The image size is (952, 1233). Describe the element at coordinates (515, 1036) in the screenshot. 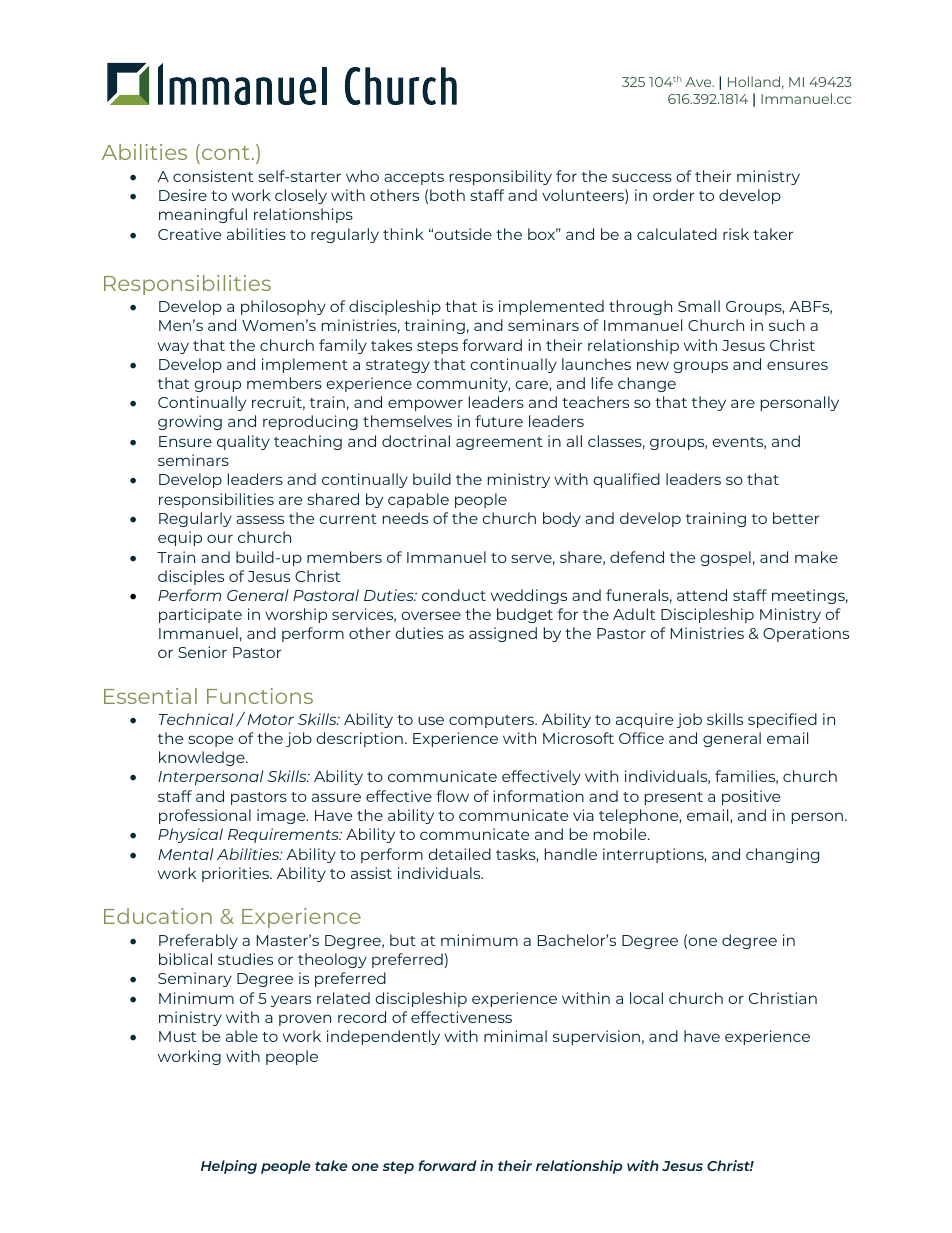

I see `minimal` at that location.
